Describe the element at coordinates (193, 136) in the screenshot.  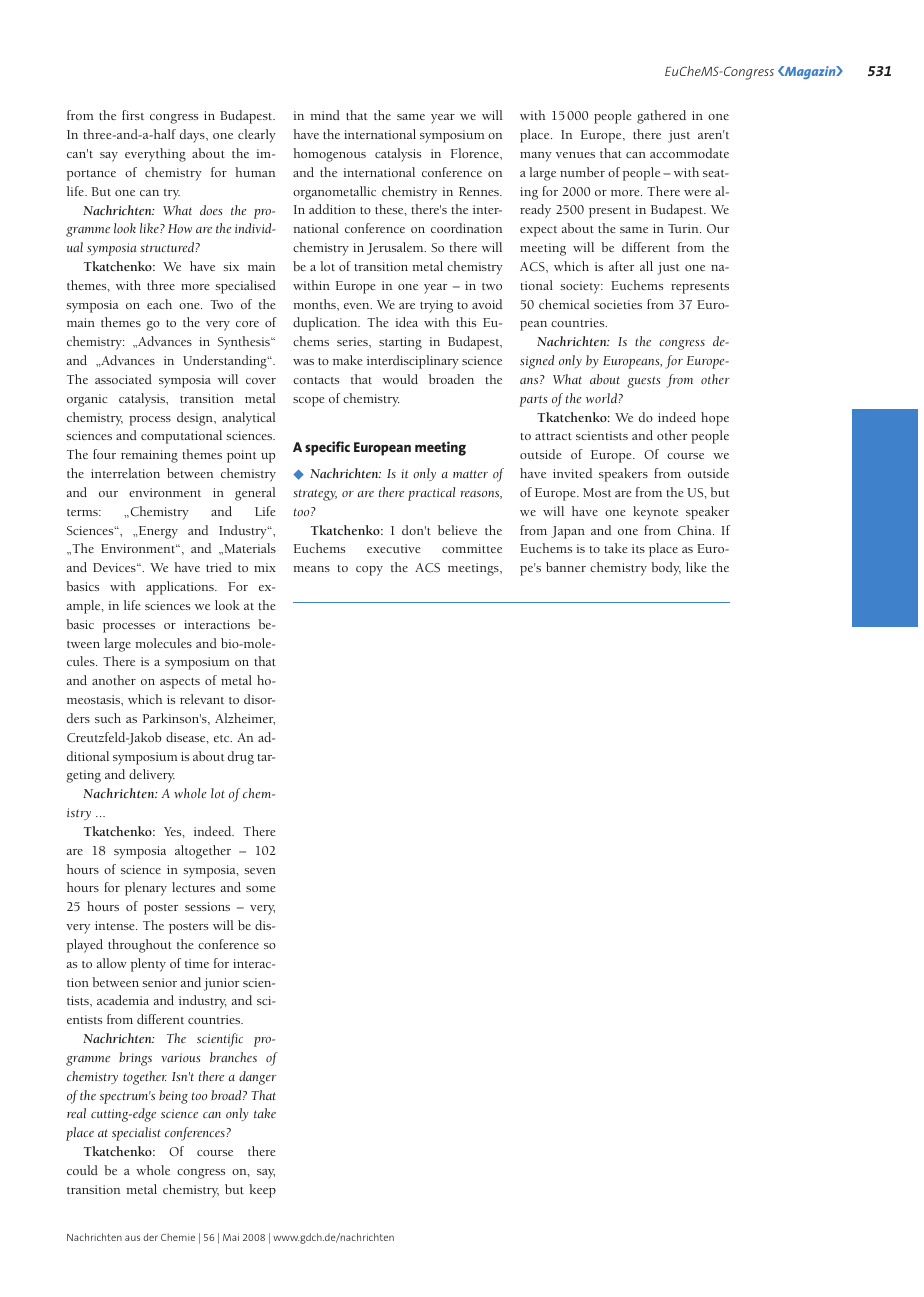
I see `days` at that location.
